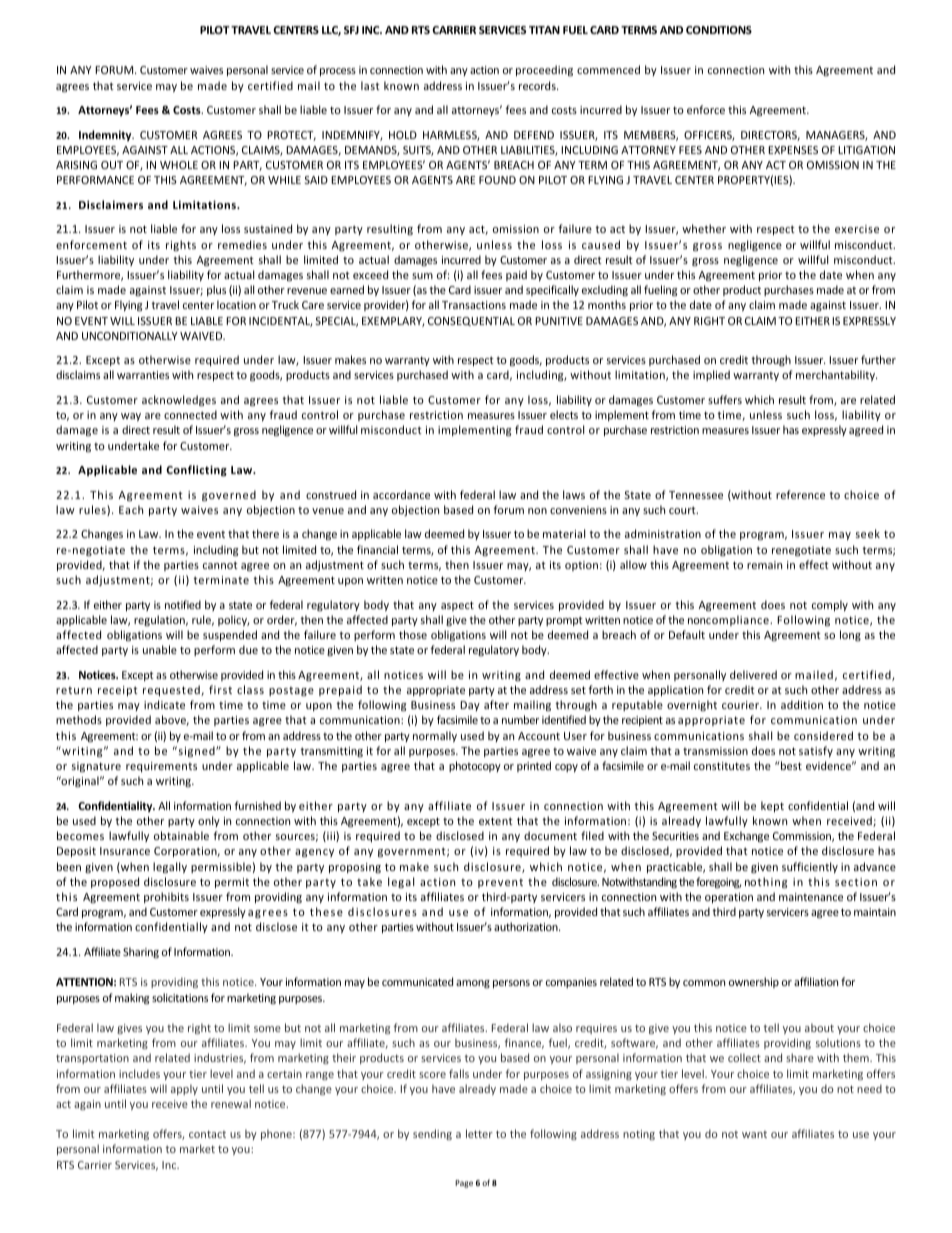 Image resolution: width=952 pixels, height=1233 pixels. What do you see at coordinates (130, 336) in the page?
I see `UNCONDITIONALLY` at bounding box center [130, 336].
